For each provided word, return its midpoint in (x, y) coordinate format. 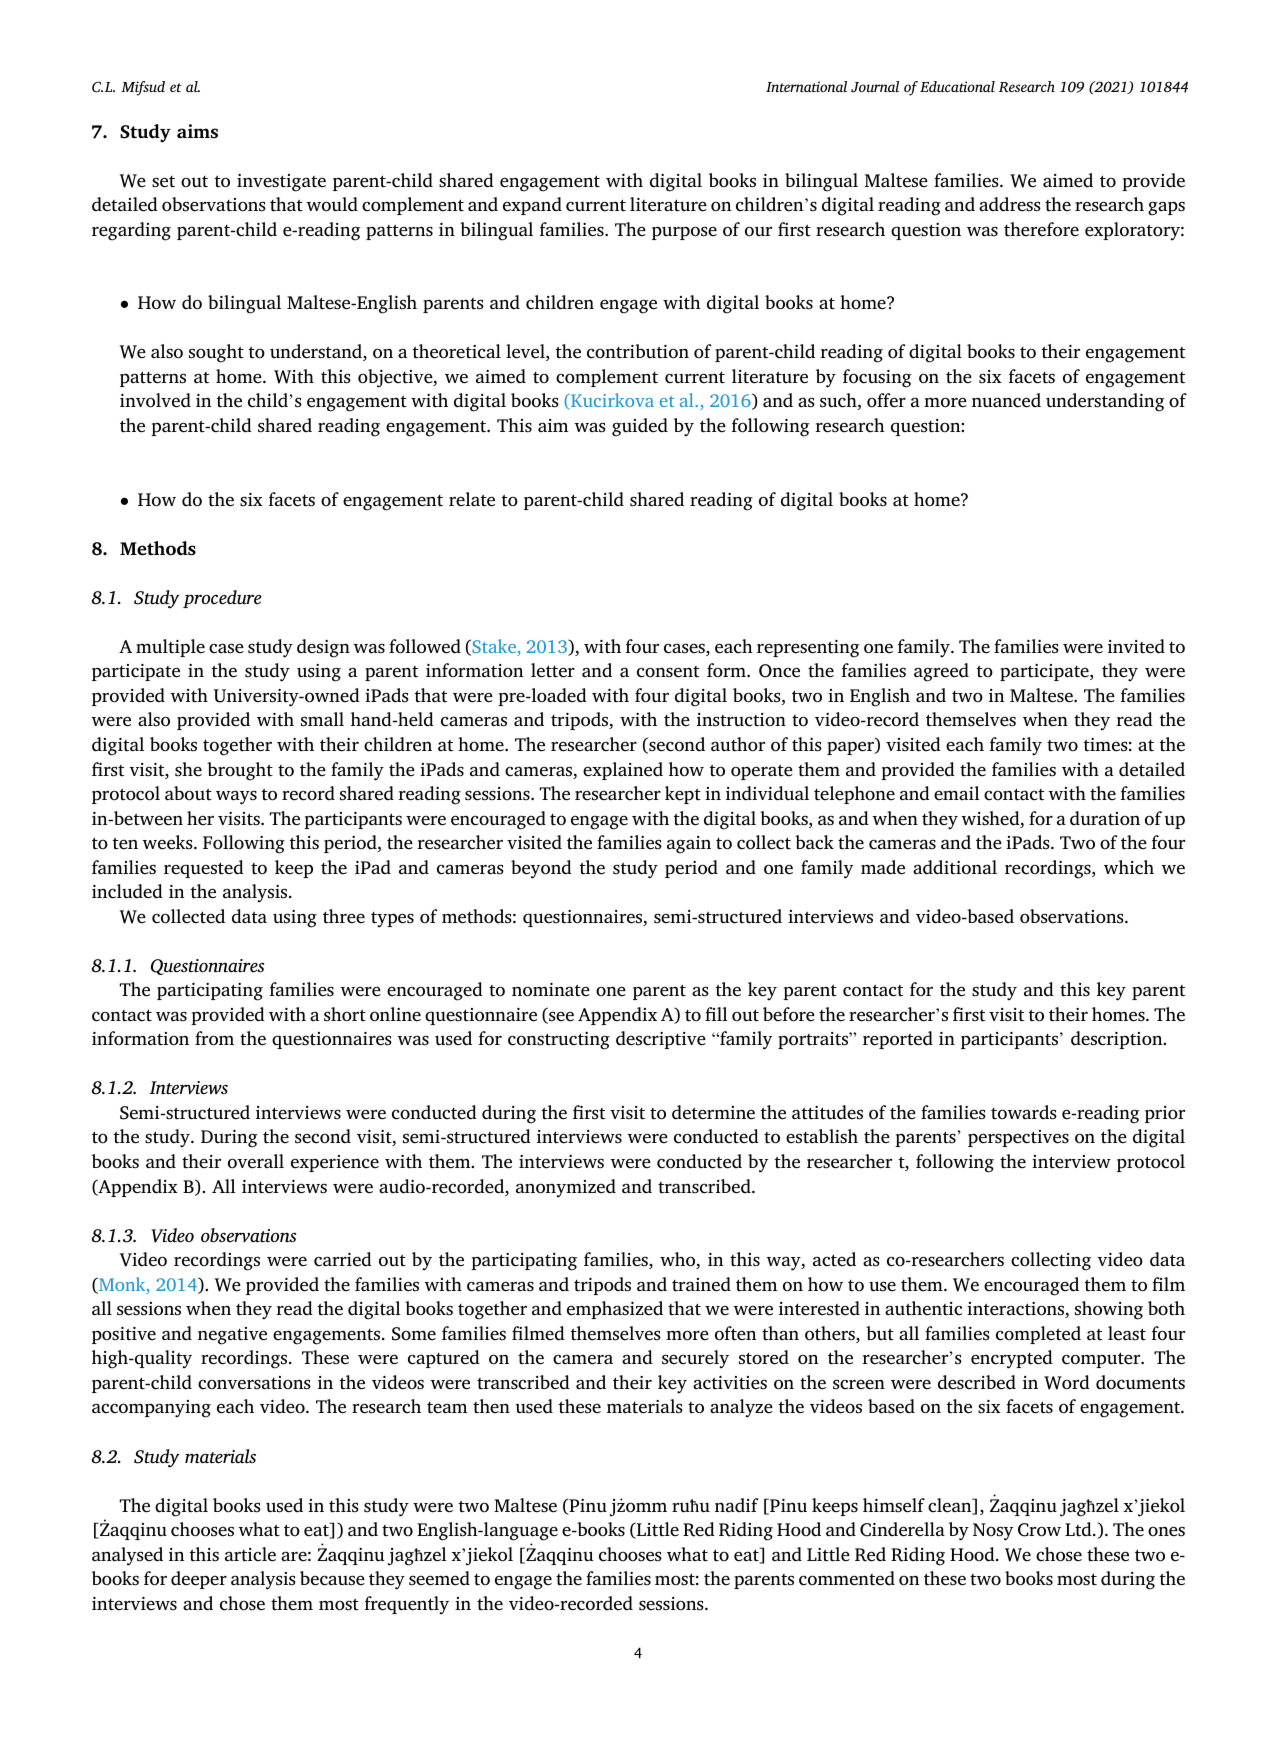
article (250, 1554)
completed (1038, 1335)
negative (232, 1336)
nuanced (1006, 400)
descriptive (661, 1040)
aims (197, 131)
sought (216, 353)
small (322, 719)
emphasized (615, 1310)
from (214, 1038)
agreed (941, 672)
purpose (684, 233)
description (1118, 1040)
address (1010, 204)
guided (640, 427)
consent (668, 672)
